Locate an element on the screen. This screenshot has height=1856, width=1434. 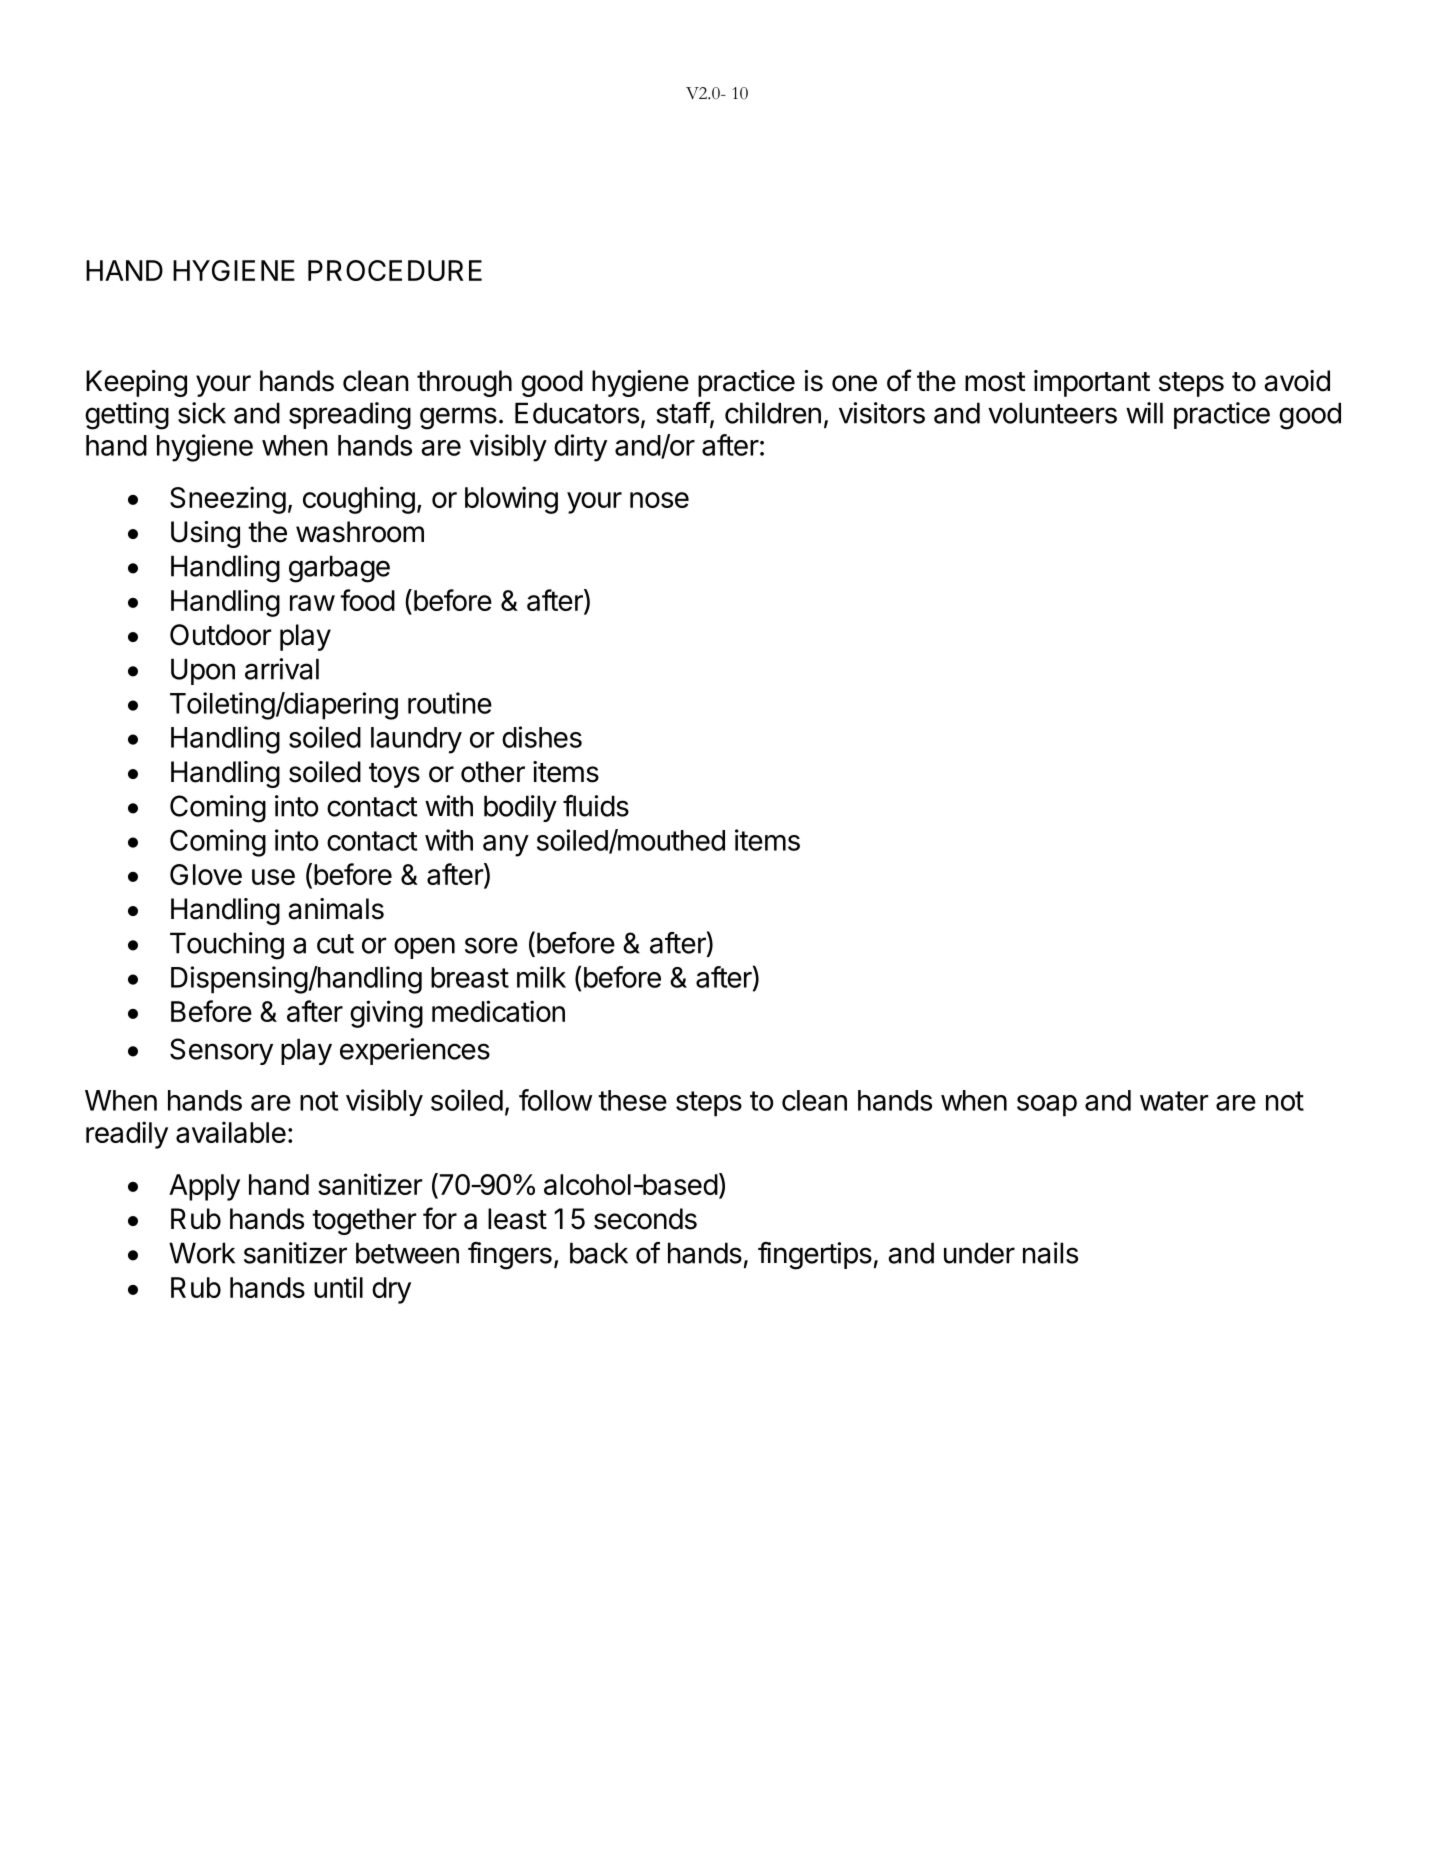
Using is located at coordinates (205, 534).
